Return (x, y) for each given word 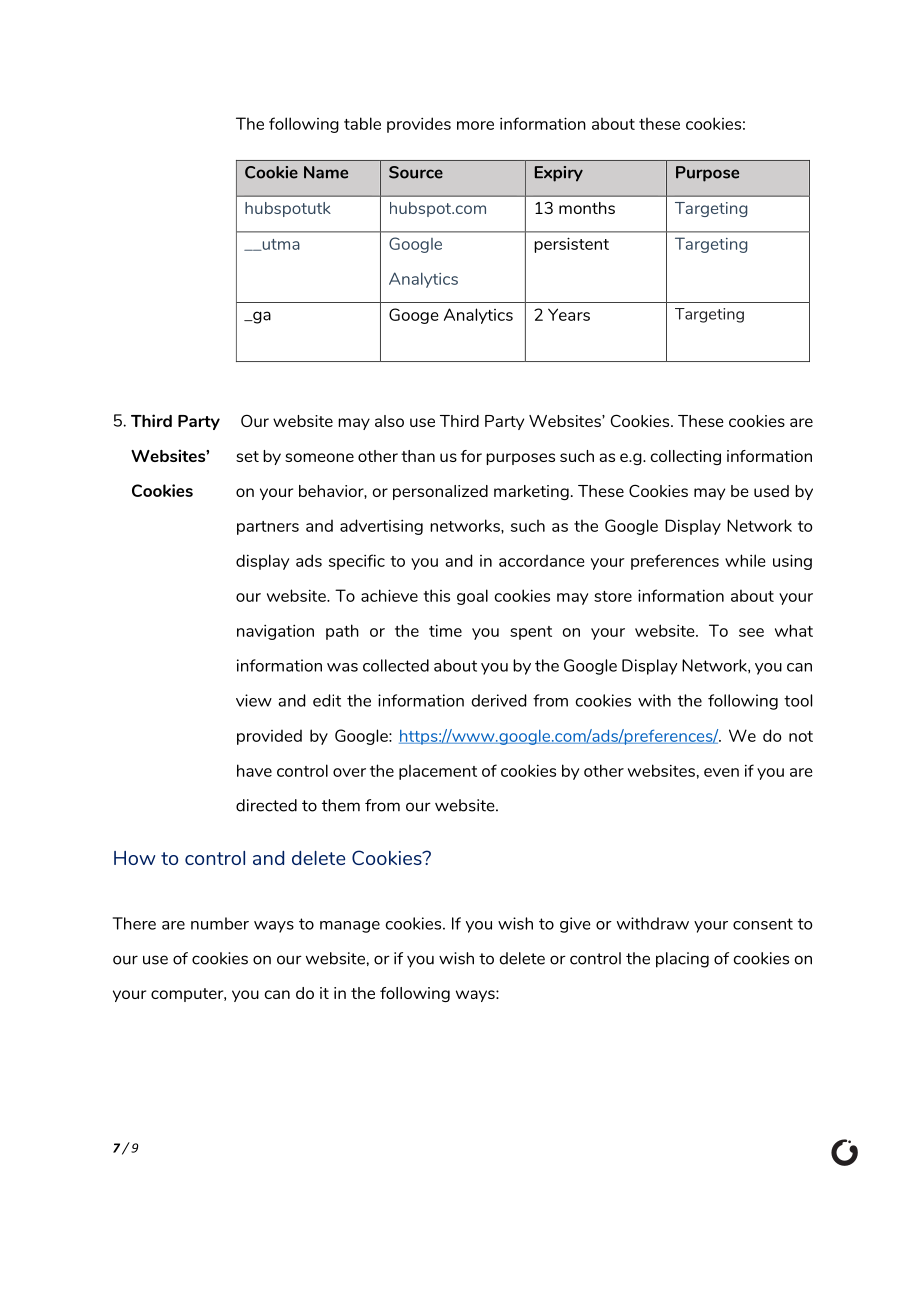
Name (326, 172)
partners (268, 528)
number (220, 923)
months (587, 208)
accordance (541, 560)
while (745, 560)
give (575, 925)
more (475, 125)
